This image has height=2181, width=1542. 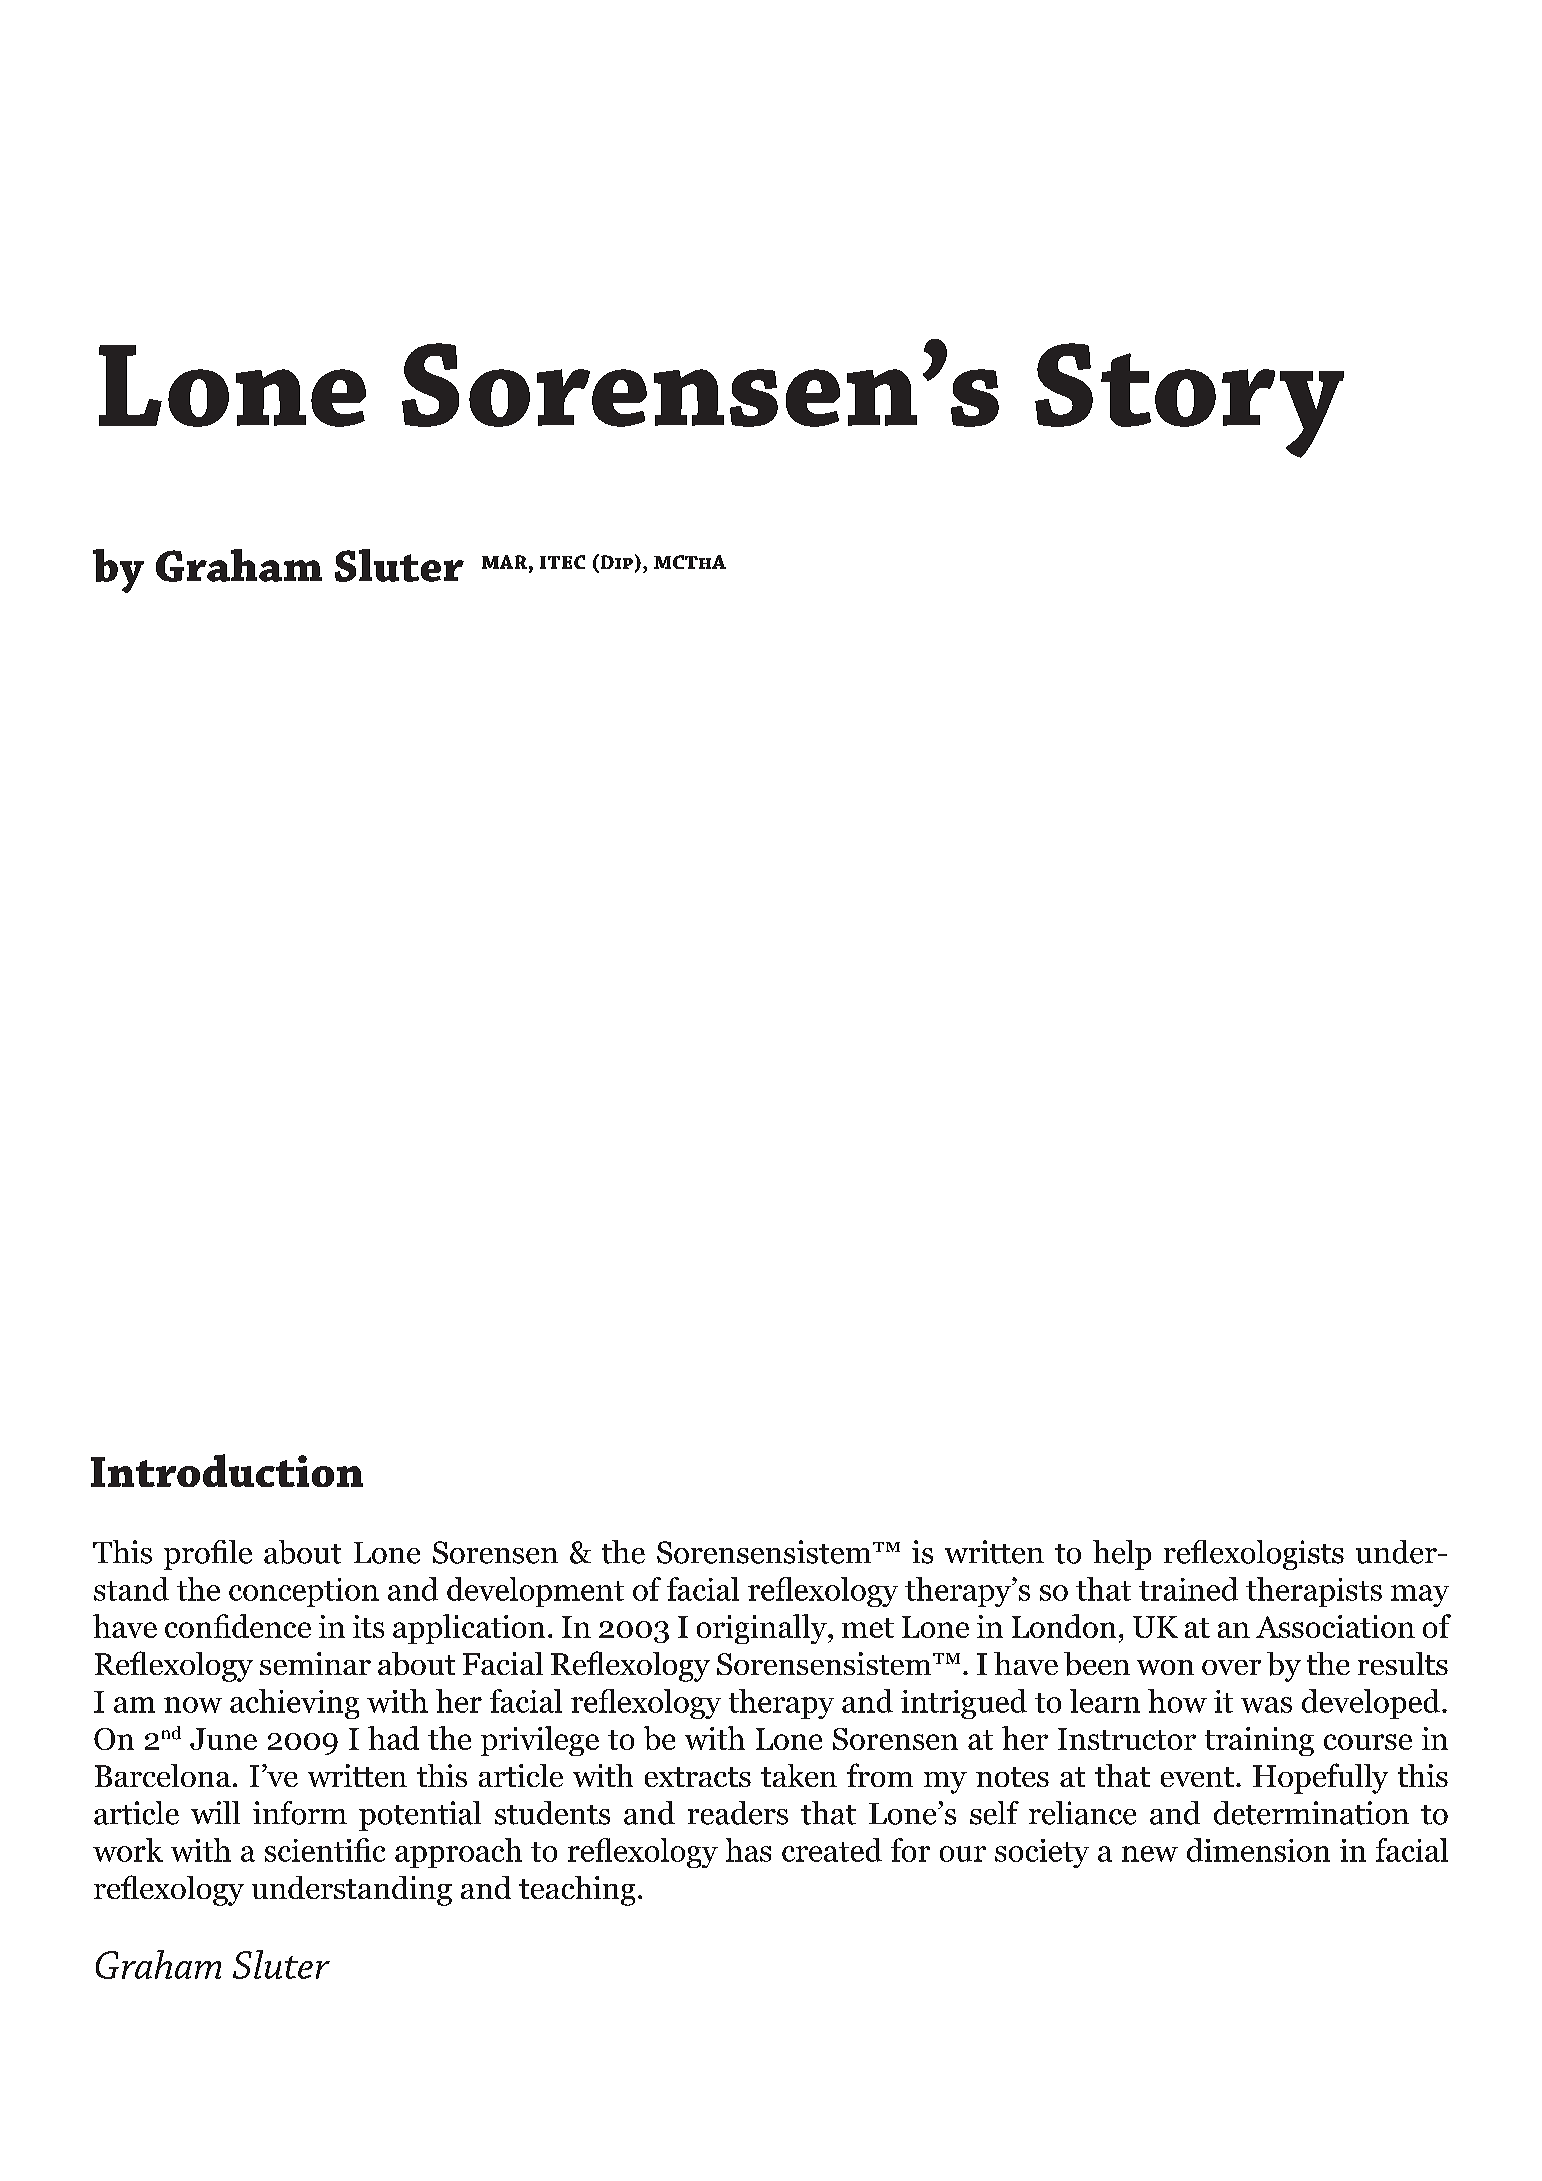 What do you see at coordinates (1420, 1596) in the image?
I see `may` at bounding box center [1420, 1596].
